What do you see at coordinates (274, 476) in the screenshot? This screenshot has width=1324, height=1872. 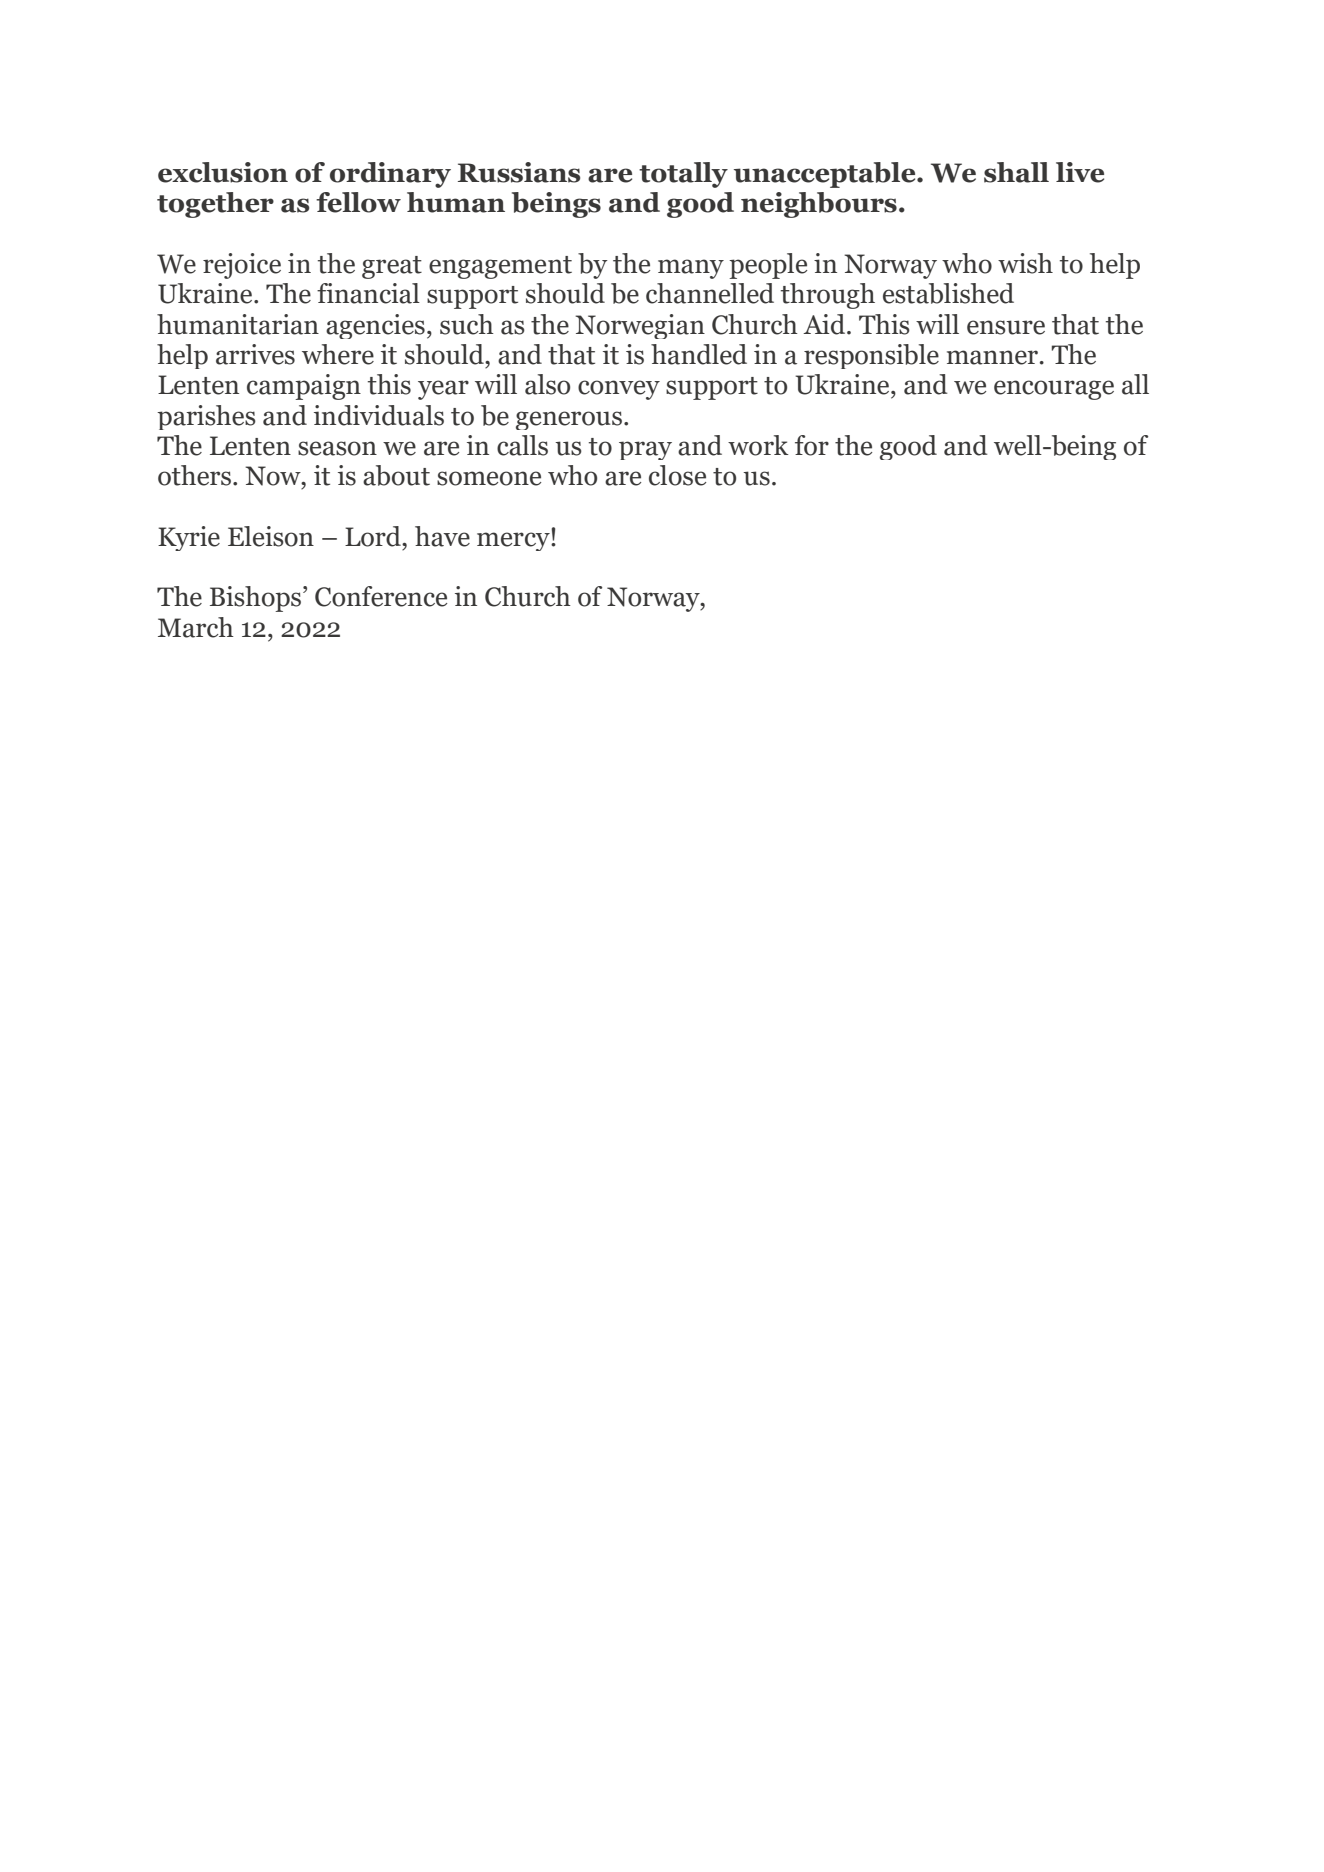 I see `Now` at bounding box center [274, 476].
